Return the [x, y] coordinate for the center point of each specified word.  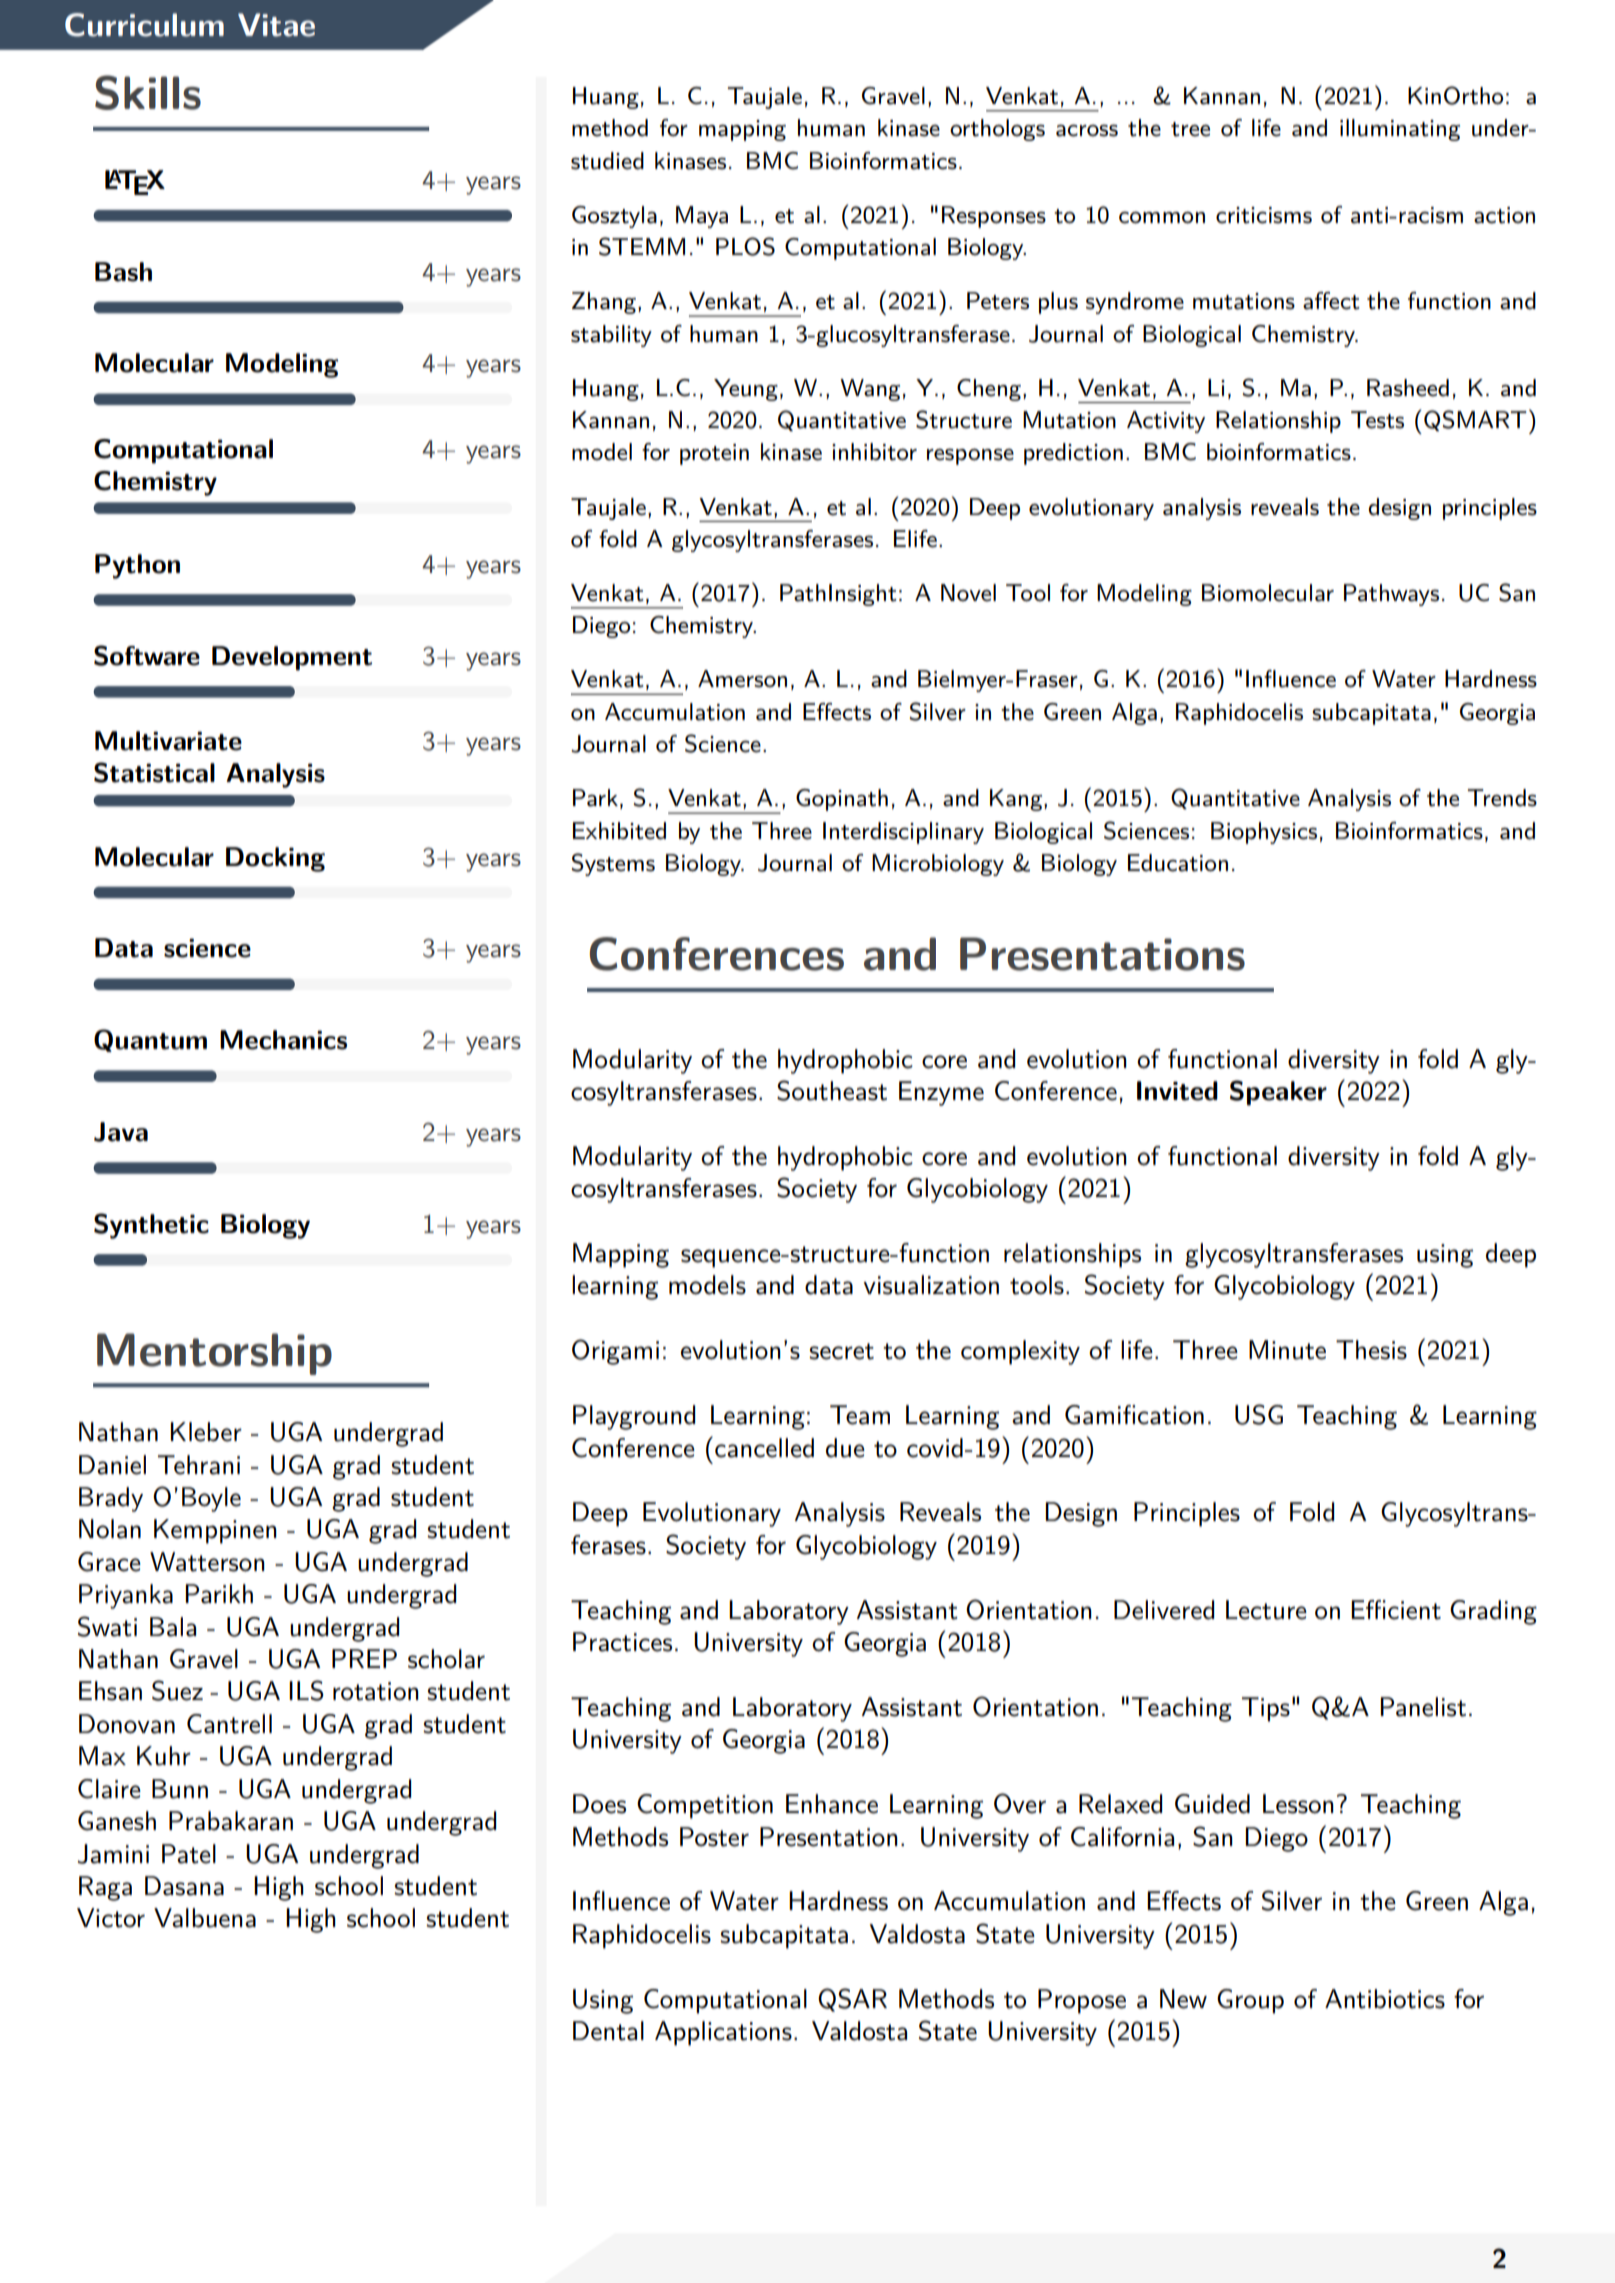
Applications [723, 2033]
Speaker [1278, 1093]
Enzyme [941, 1093]
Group [1250, 2001]
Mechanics [283, 1040]
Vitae [276, 25]
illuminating [1400, 130]
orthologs [997, 130]
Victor [111, 1918]
